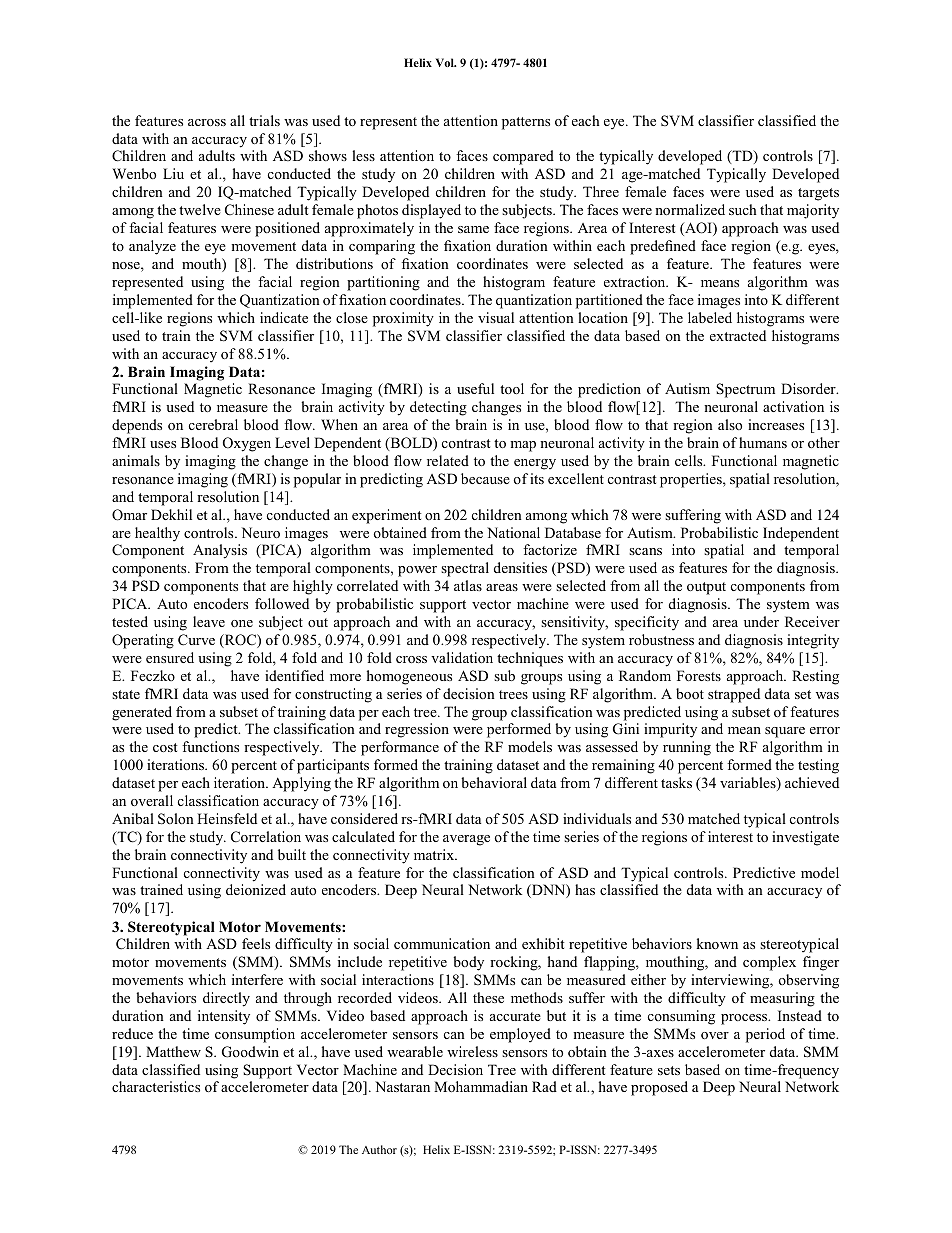 The height and width of the page is (1233, 952). I want to click on under, so click(761, 621).
